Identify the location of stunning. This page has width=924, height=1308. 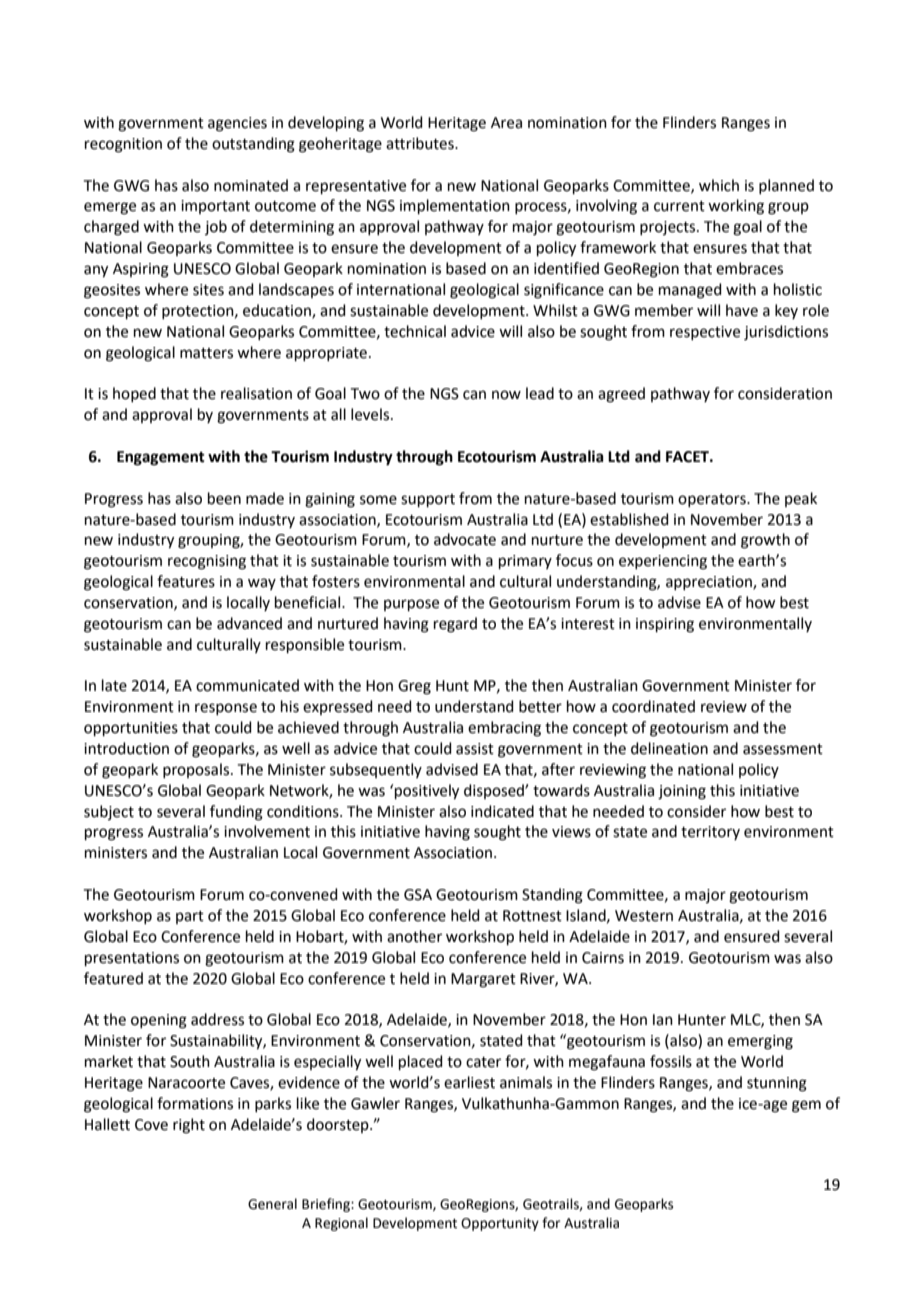
(777, 1084).
